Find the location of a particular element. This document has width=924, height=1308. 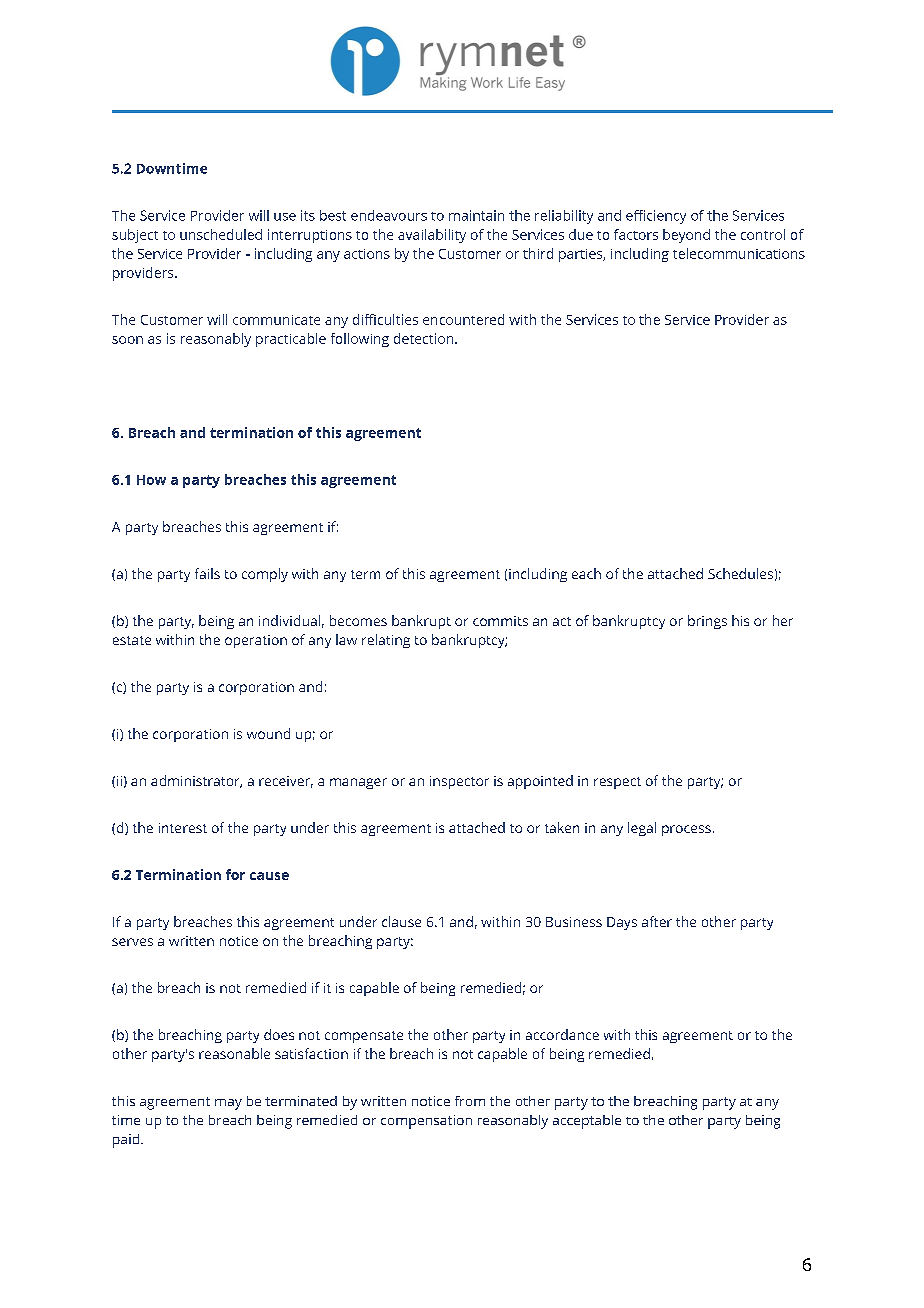

operation is located at coordinates (256, 641).
